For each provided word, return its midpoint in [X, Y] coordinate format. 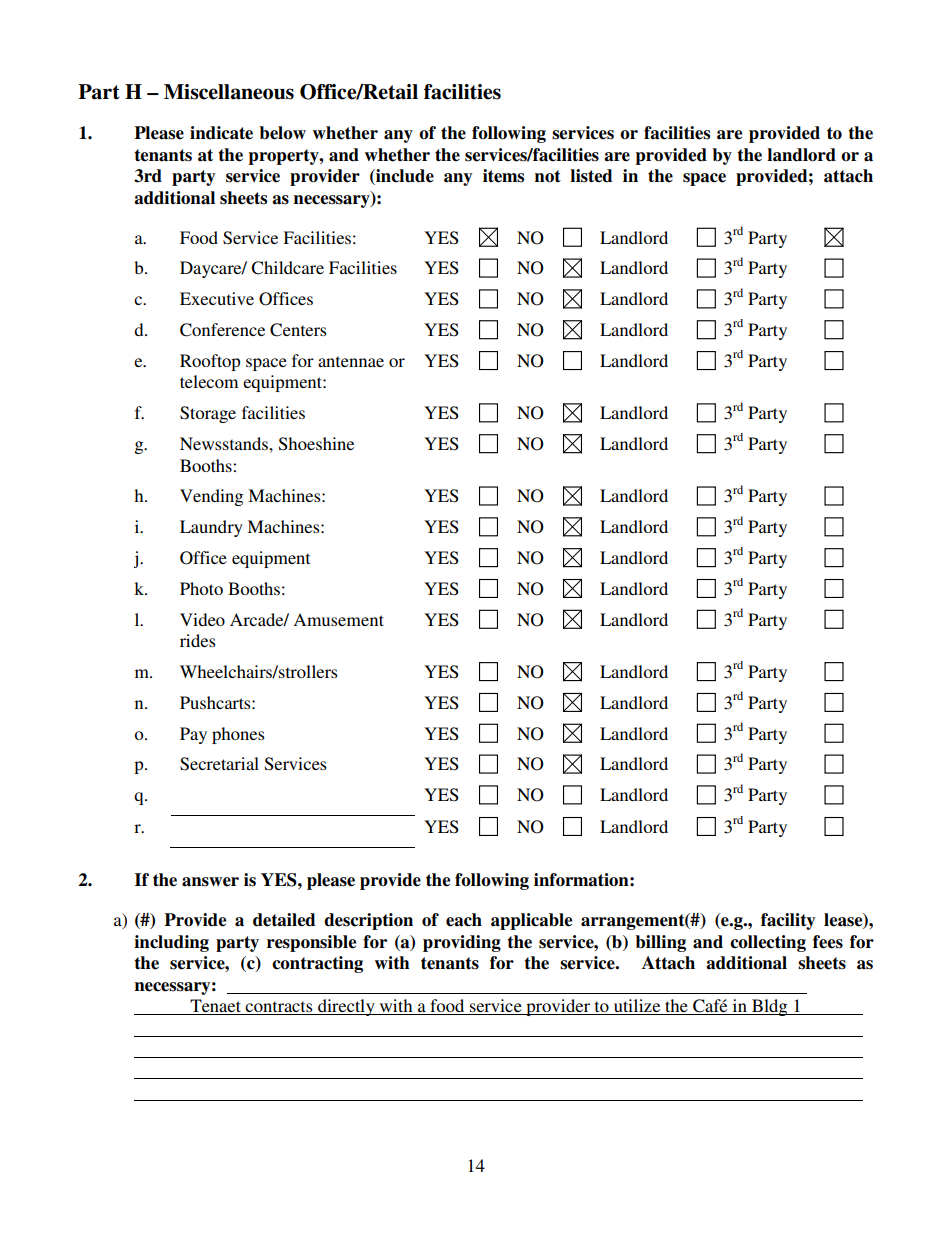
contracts [279, 1008]
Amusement [338, 619]
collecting [768, 943]
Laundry [211, 528]
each [464, 920]
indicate [221, 133]
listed [591, 176]
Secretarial [219, 764]
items [503, 176]
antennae [351, 361]
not [548, 176]
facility [788, 921]
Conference [222, 330]
